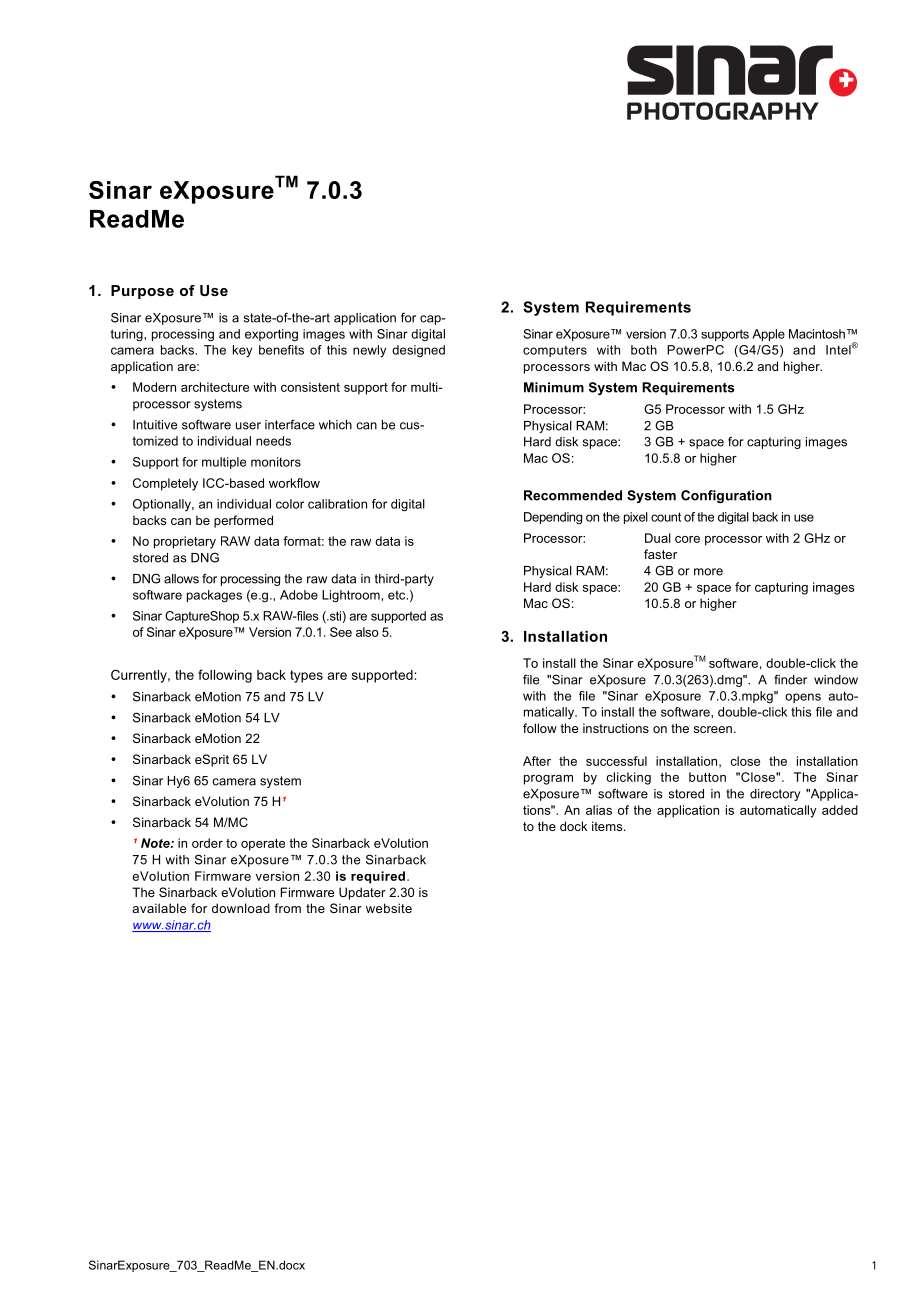  What do you see at coordinates (708, 572) in the screenshot?
I see `more` at bounding box center [708, 572].
